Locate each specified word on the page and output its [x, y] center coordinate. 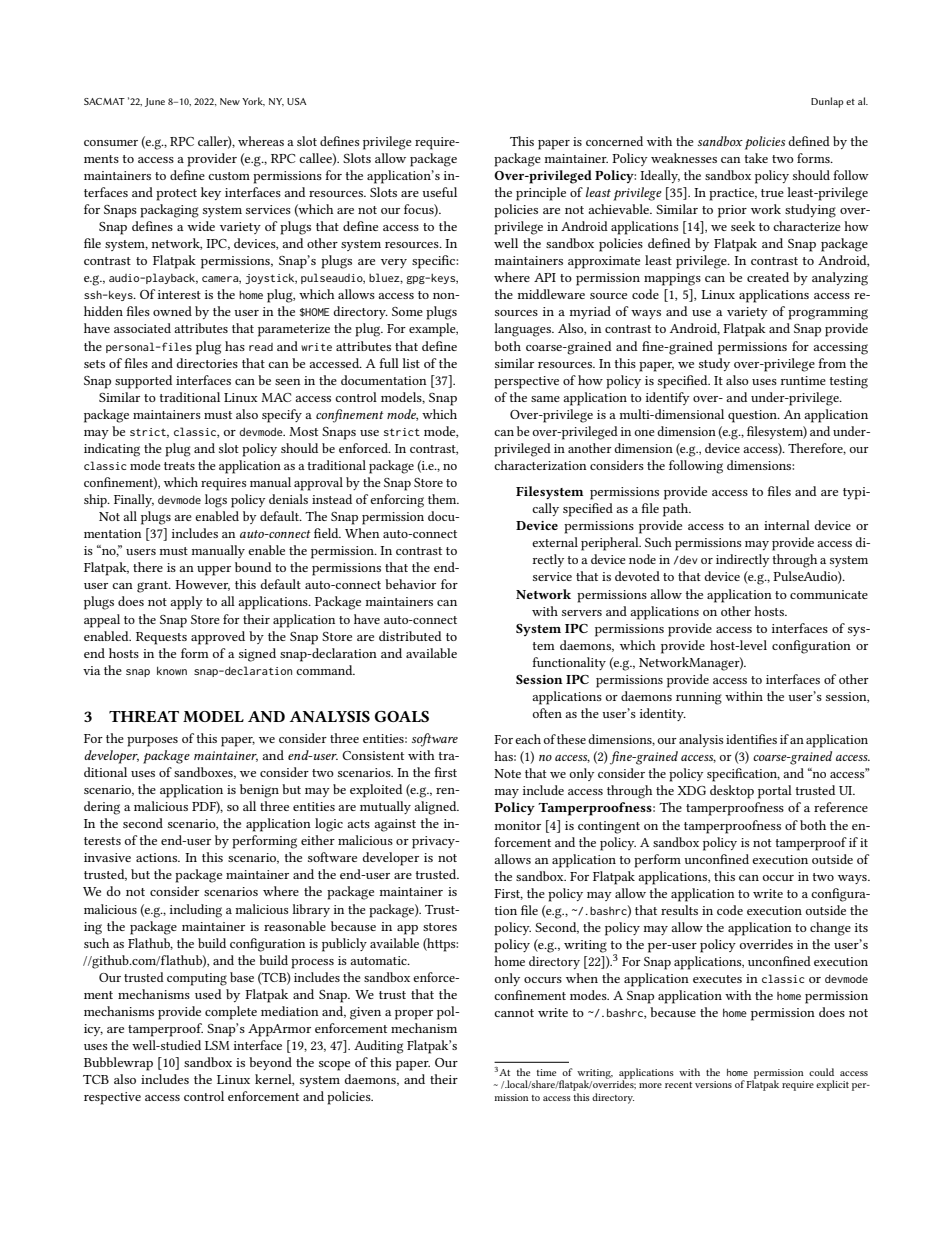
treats [179, 466]
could [821, 1072]
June [155, 102]
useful [439, 192]
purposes [152, 742]
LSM [217, 1045]
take [756, 158]
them [443, 499]
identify [668, 398]
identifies [751, 739]
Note [507, 773]
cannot [514, 1013]
